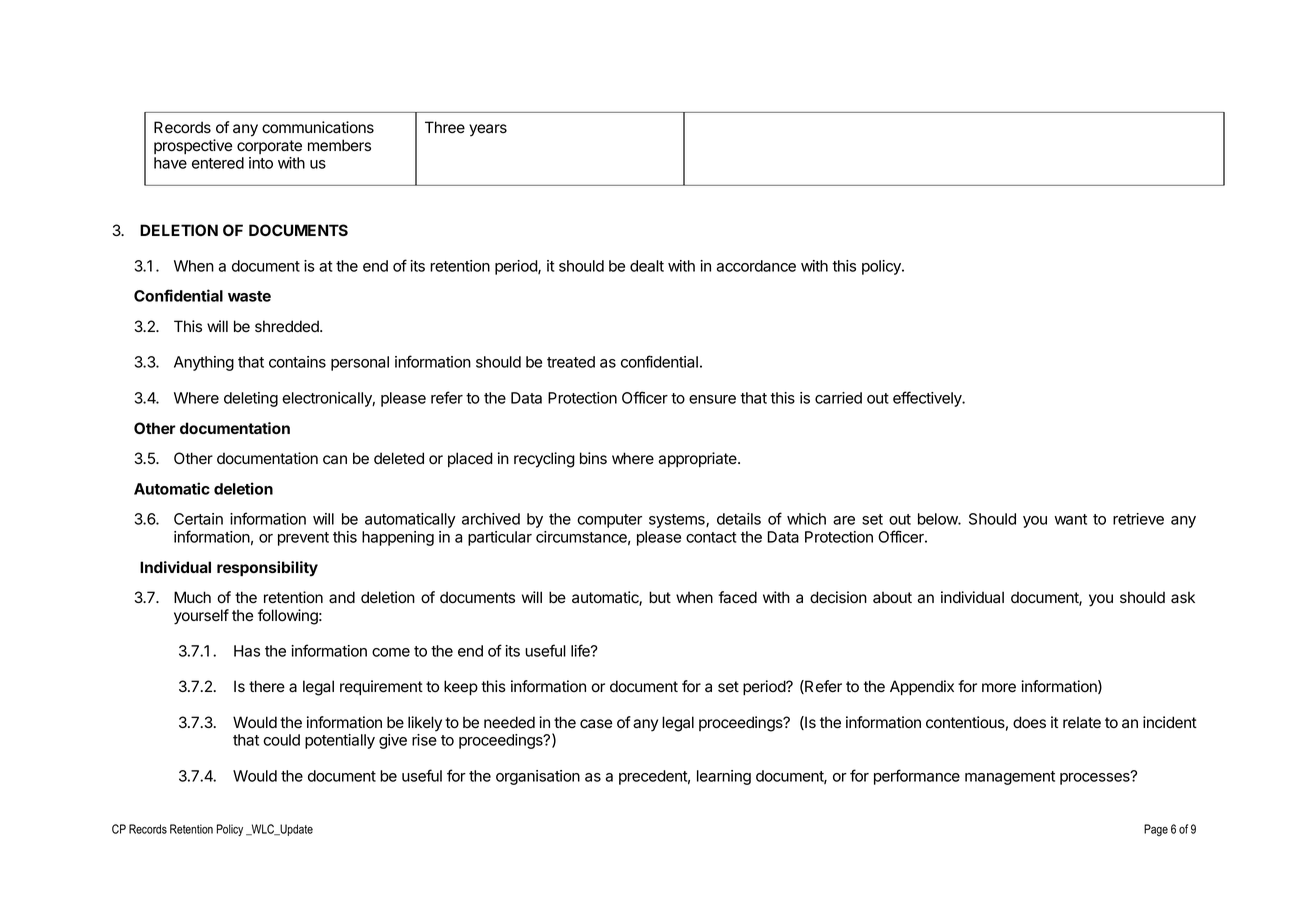 The image size is (1308, 924). Describe the element at coordinates (712, 399) in the page. I see `ensure` at that location.
